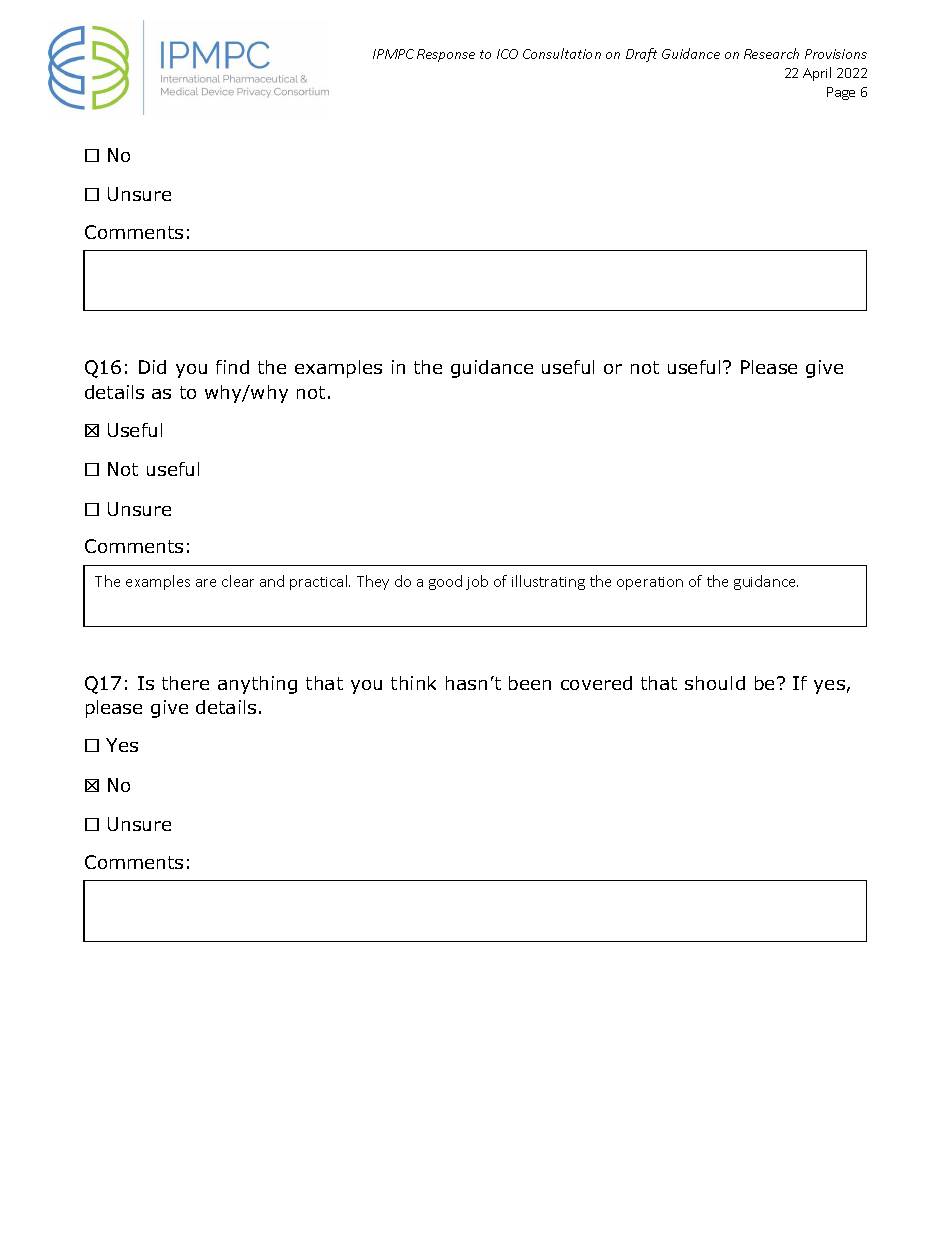 Image resolution: width=952 pixels, height=1233 pixels. What do you see at coordinates (238, 581) in the page?
I see `clear` at bounding box center [238, 581].
